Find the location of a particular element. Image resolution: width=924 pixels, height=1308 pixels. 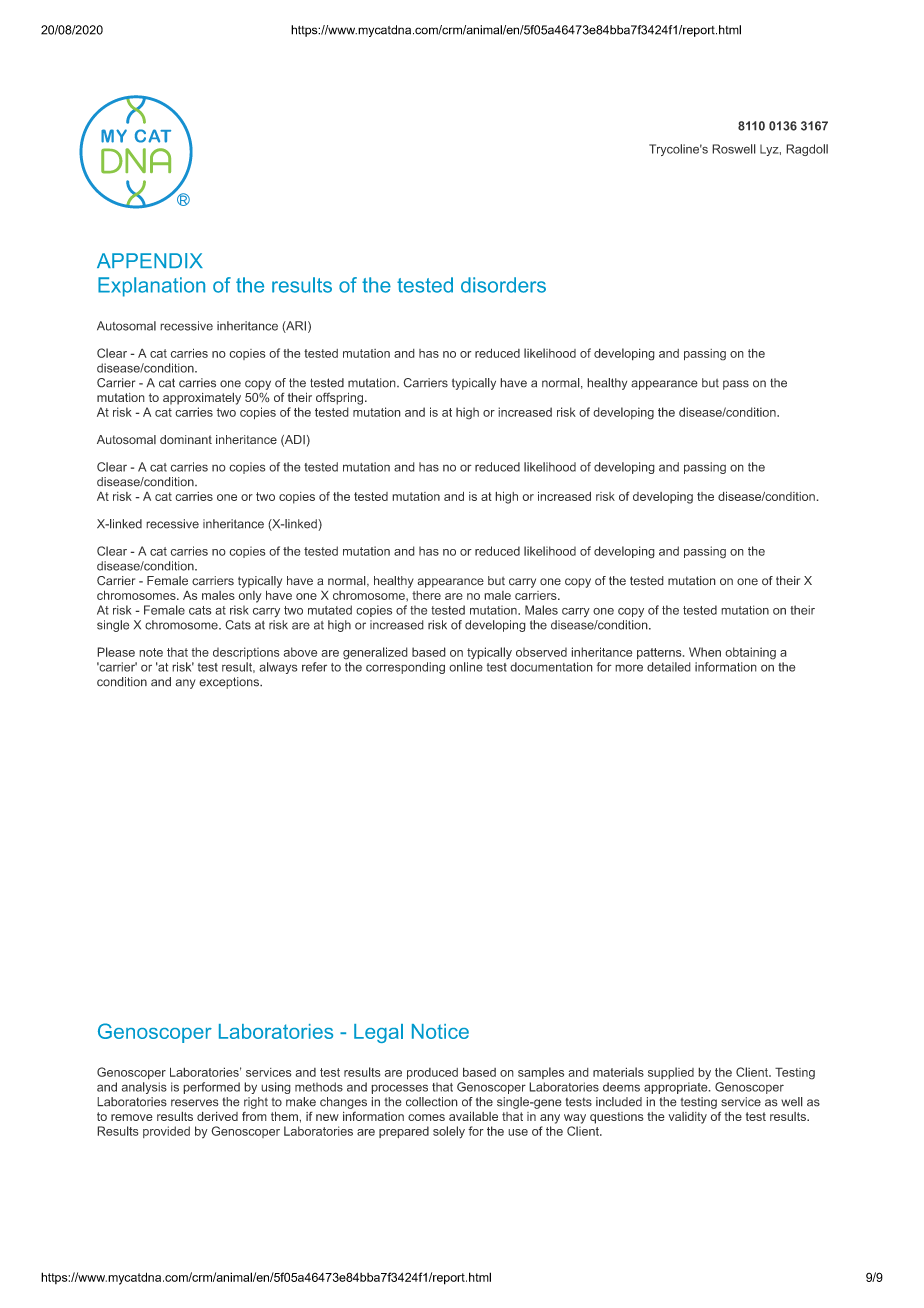

When is located at coordinates (705, 652).
